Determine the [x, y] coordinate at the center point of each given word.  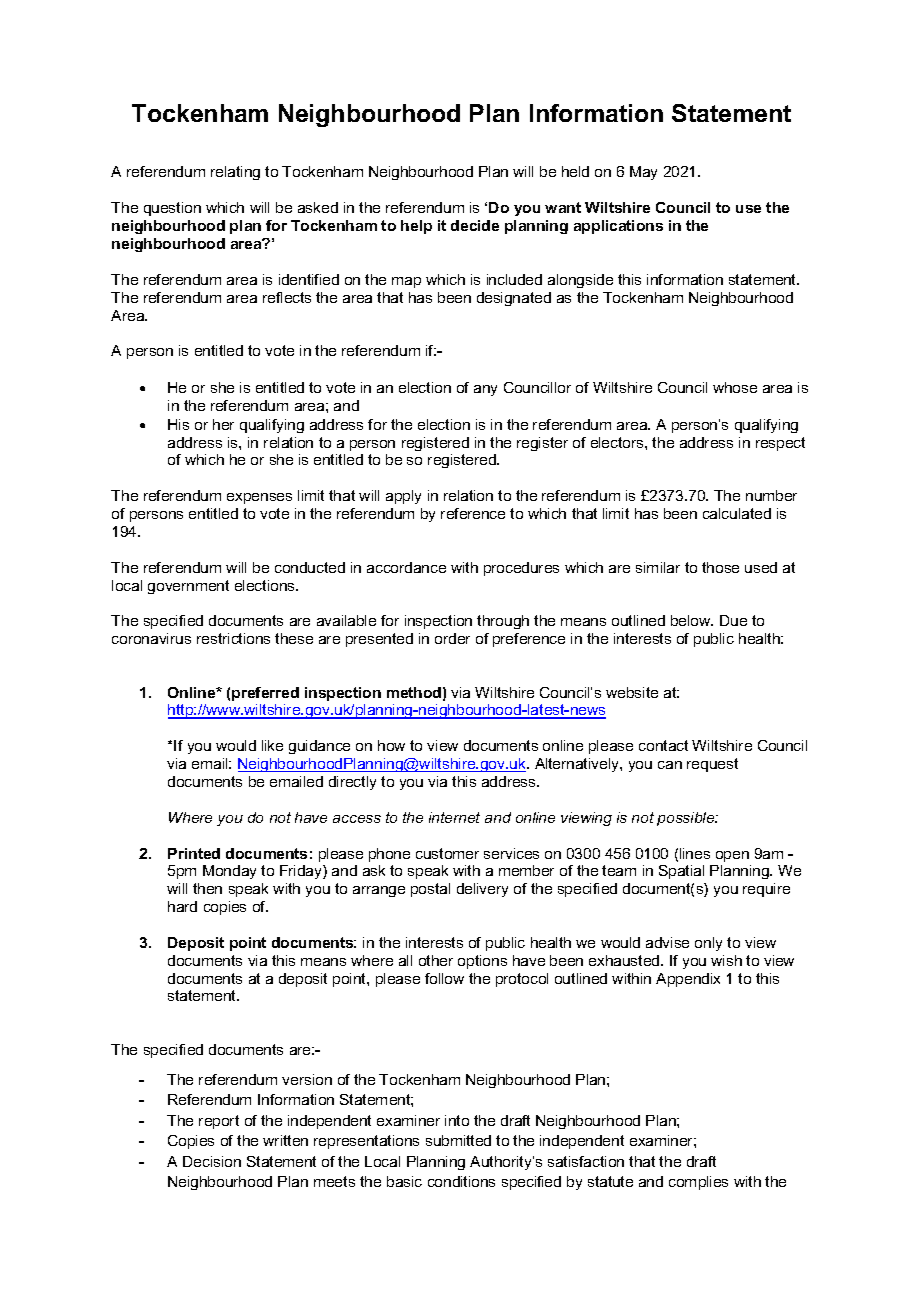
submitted [458, 1140]
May [643, 173]
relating [235, 173]
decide [475, 225]
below [692, 620]
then [207, 888]
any [485, 390]
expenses [259, 498]
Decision [212, 1161]
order [452, 638]
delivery [482, 890]
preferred [265, 694]
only [708, 944]
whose [735, 387]
